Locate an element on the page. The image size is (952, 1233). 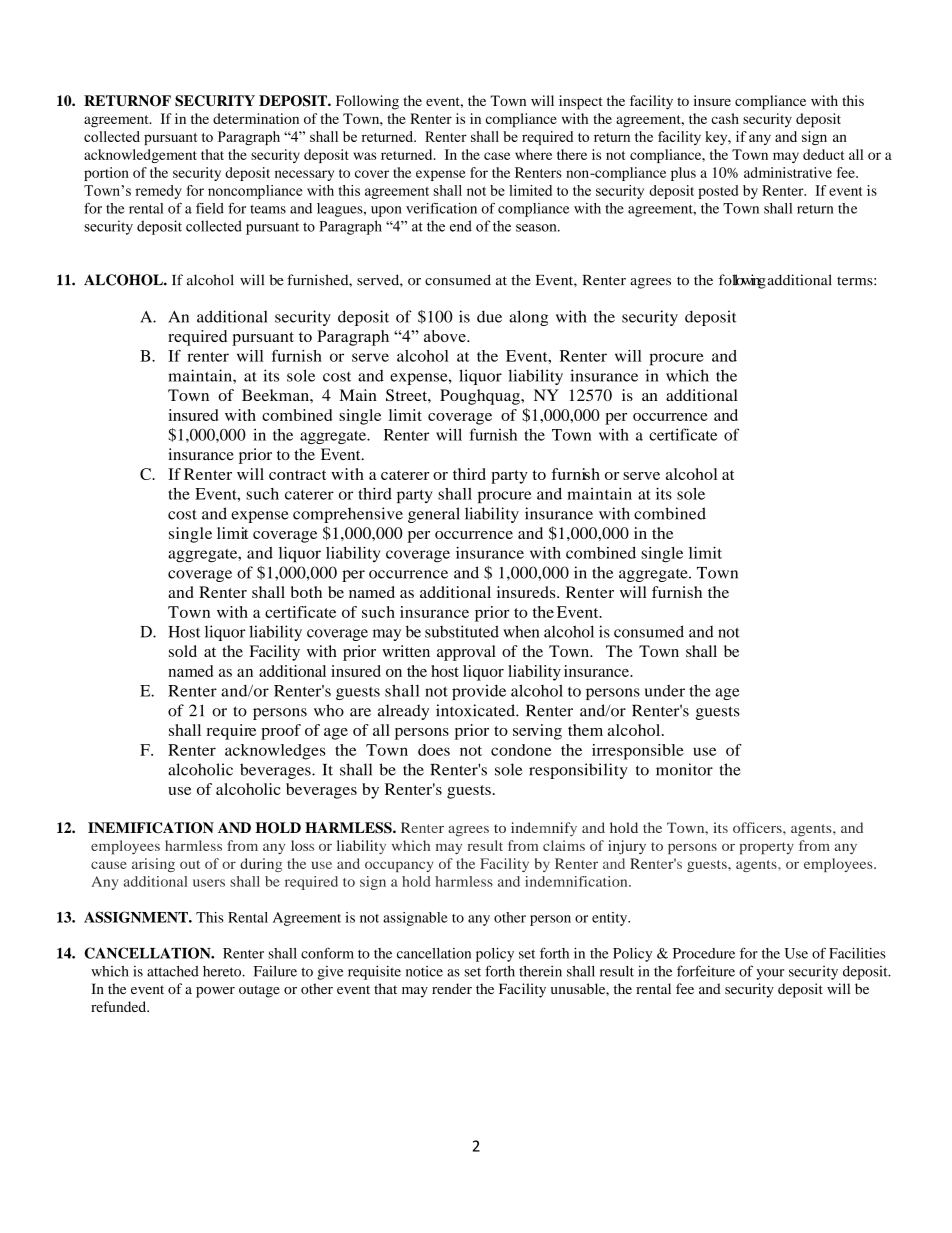
under is located at coordinates (665, 691).
